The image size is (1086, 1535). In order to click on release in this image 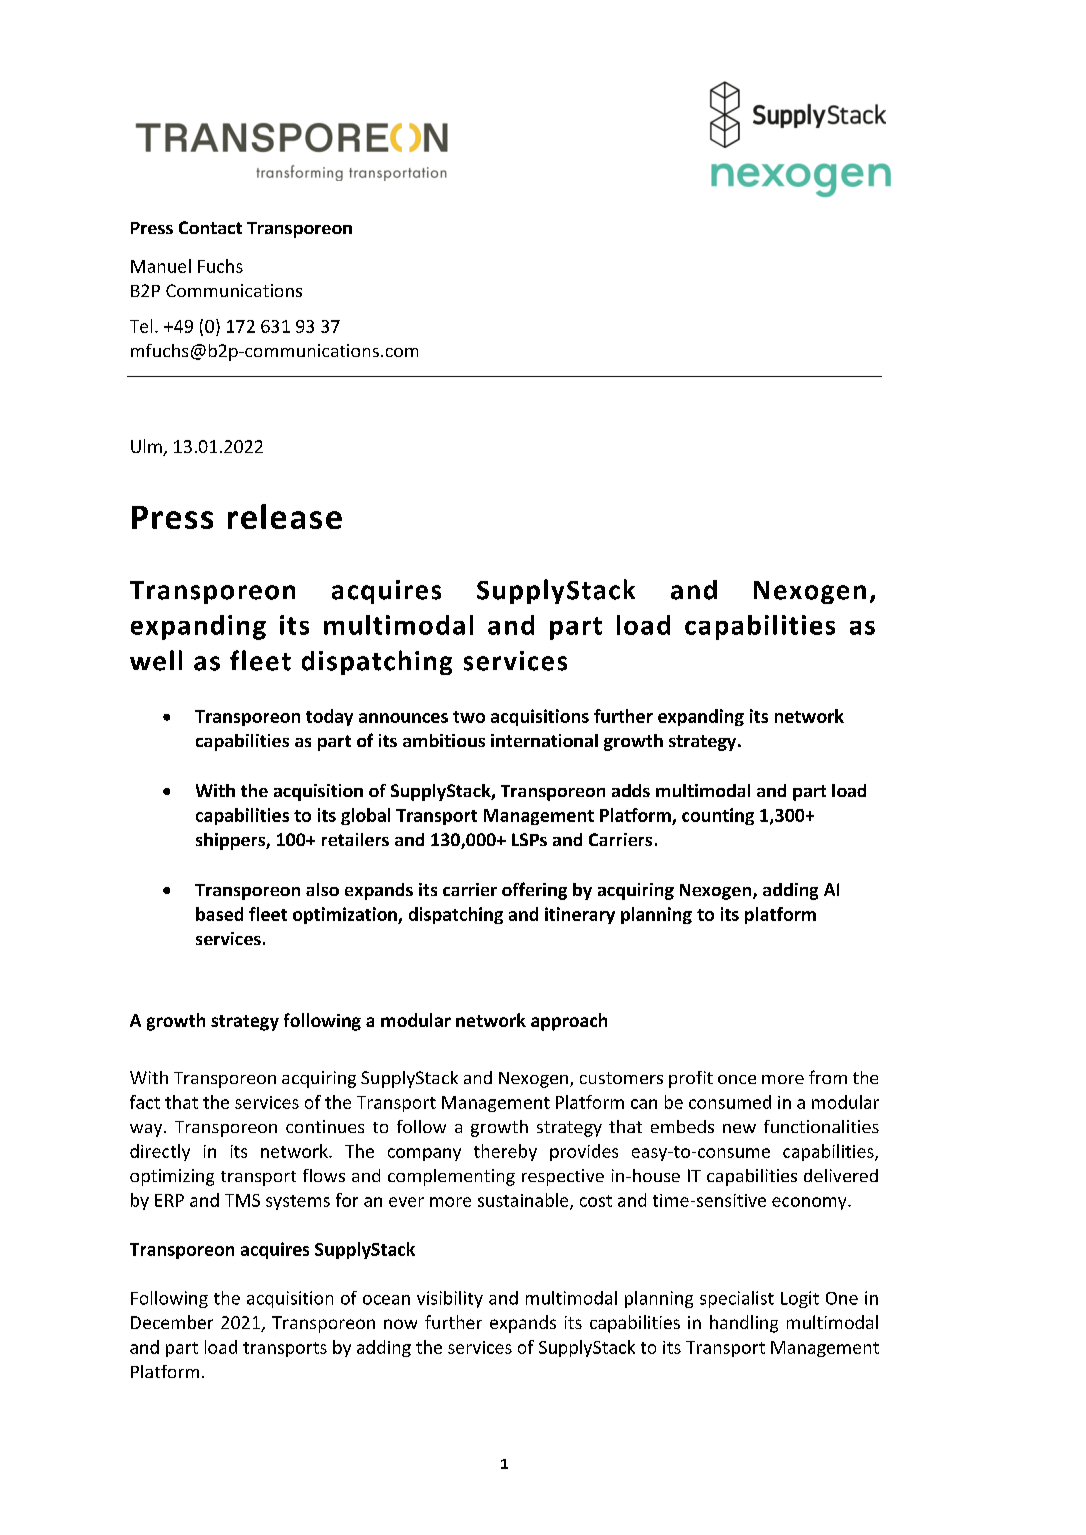, I will do `click(285, 516)`.
